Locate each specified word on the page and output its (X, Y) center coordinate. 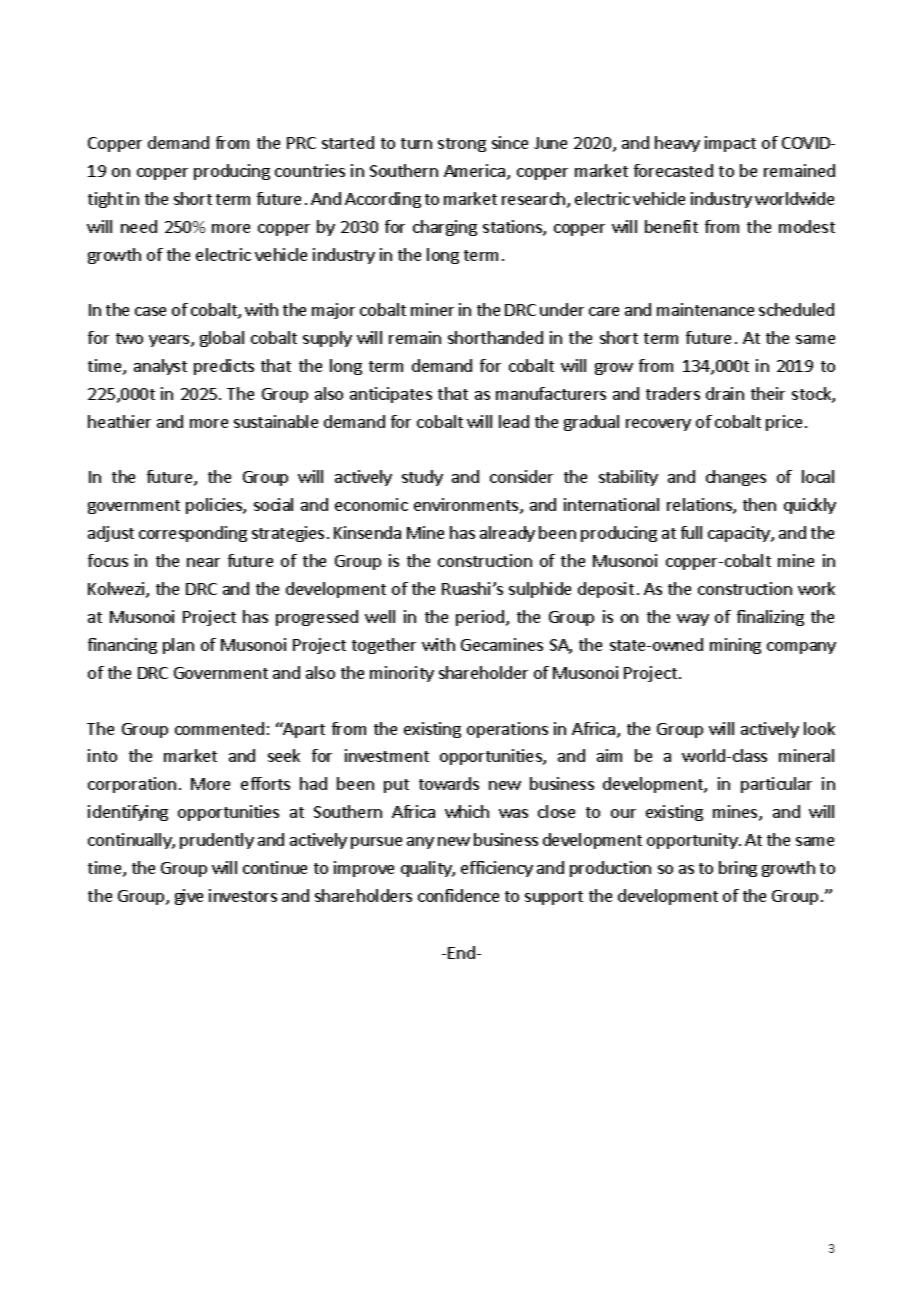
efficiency (497, 869)
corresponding (193, 534)
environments (467, 506)
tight (105, 200)
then (759, 504)
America (476, 172)
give (189, 897)
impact (730, 144)
